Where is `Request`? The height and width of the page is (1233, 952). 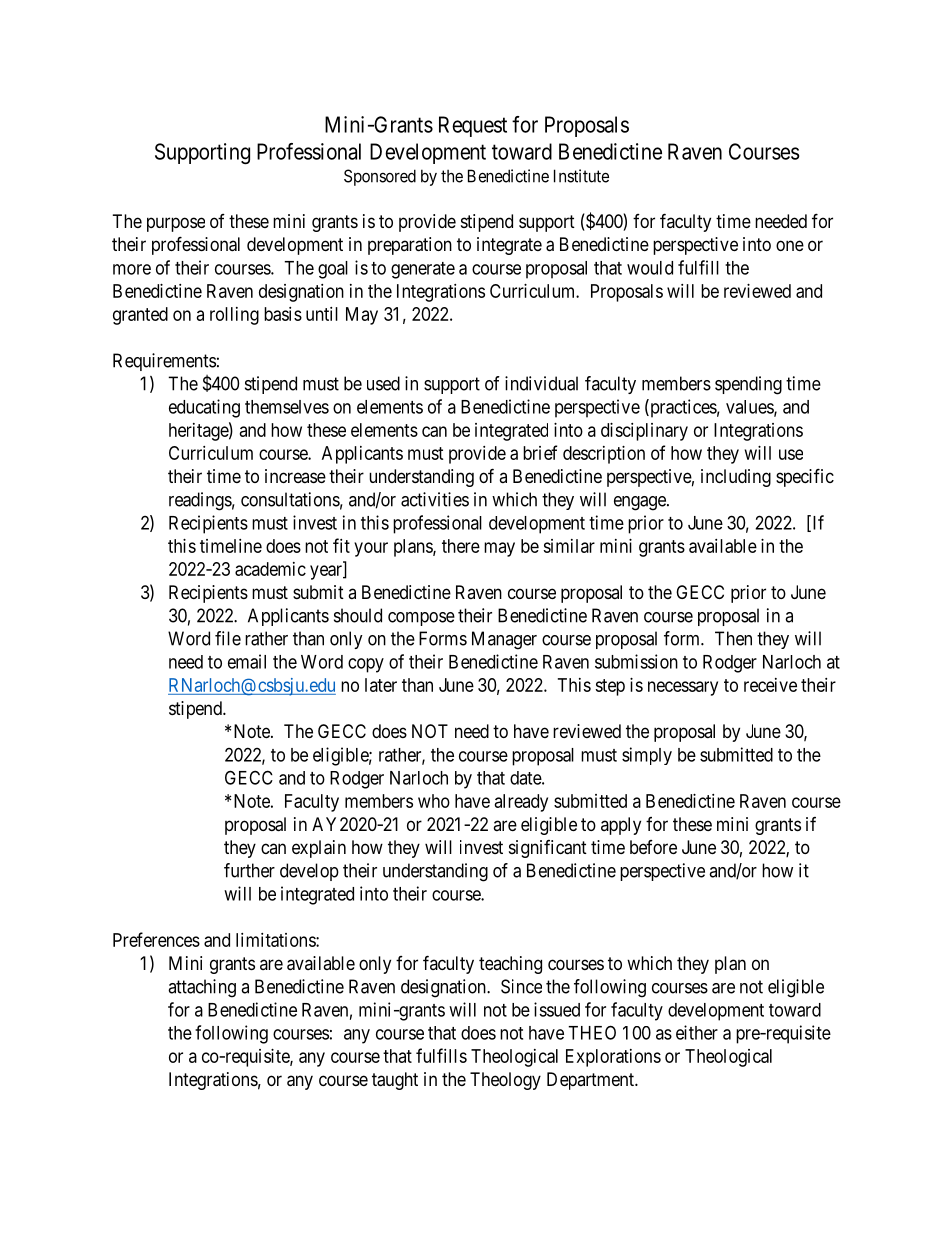
Request is located at coordinates (473, 126).
